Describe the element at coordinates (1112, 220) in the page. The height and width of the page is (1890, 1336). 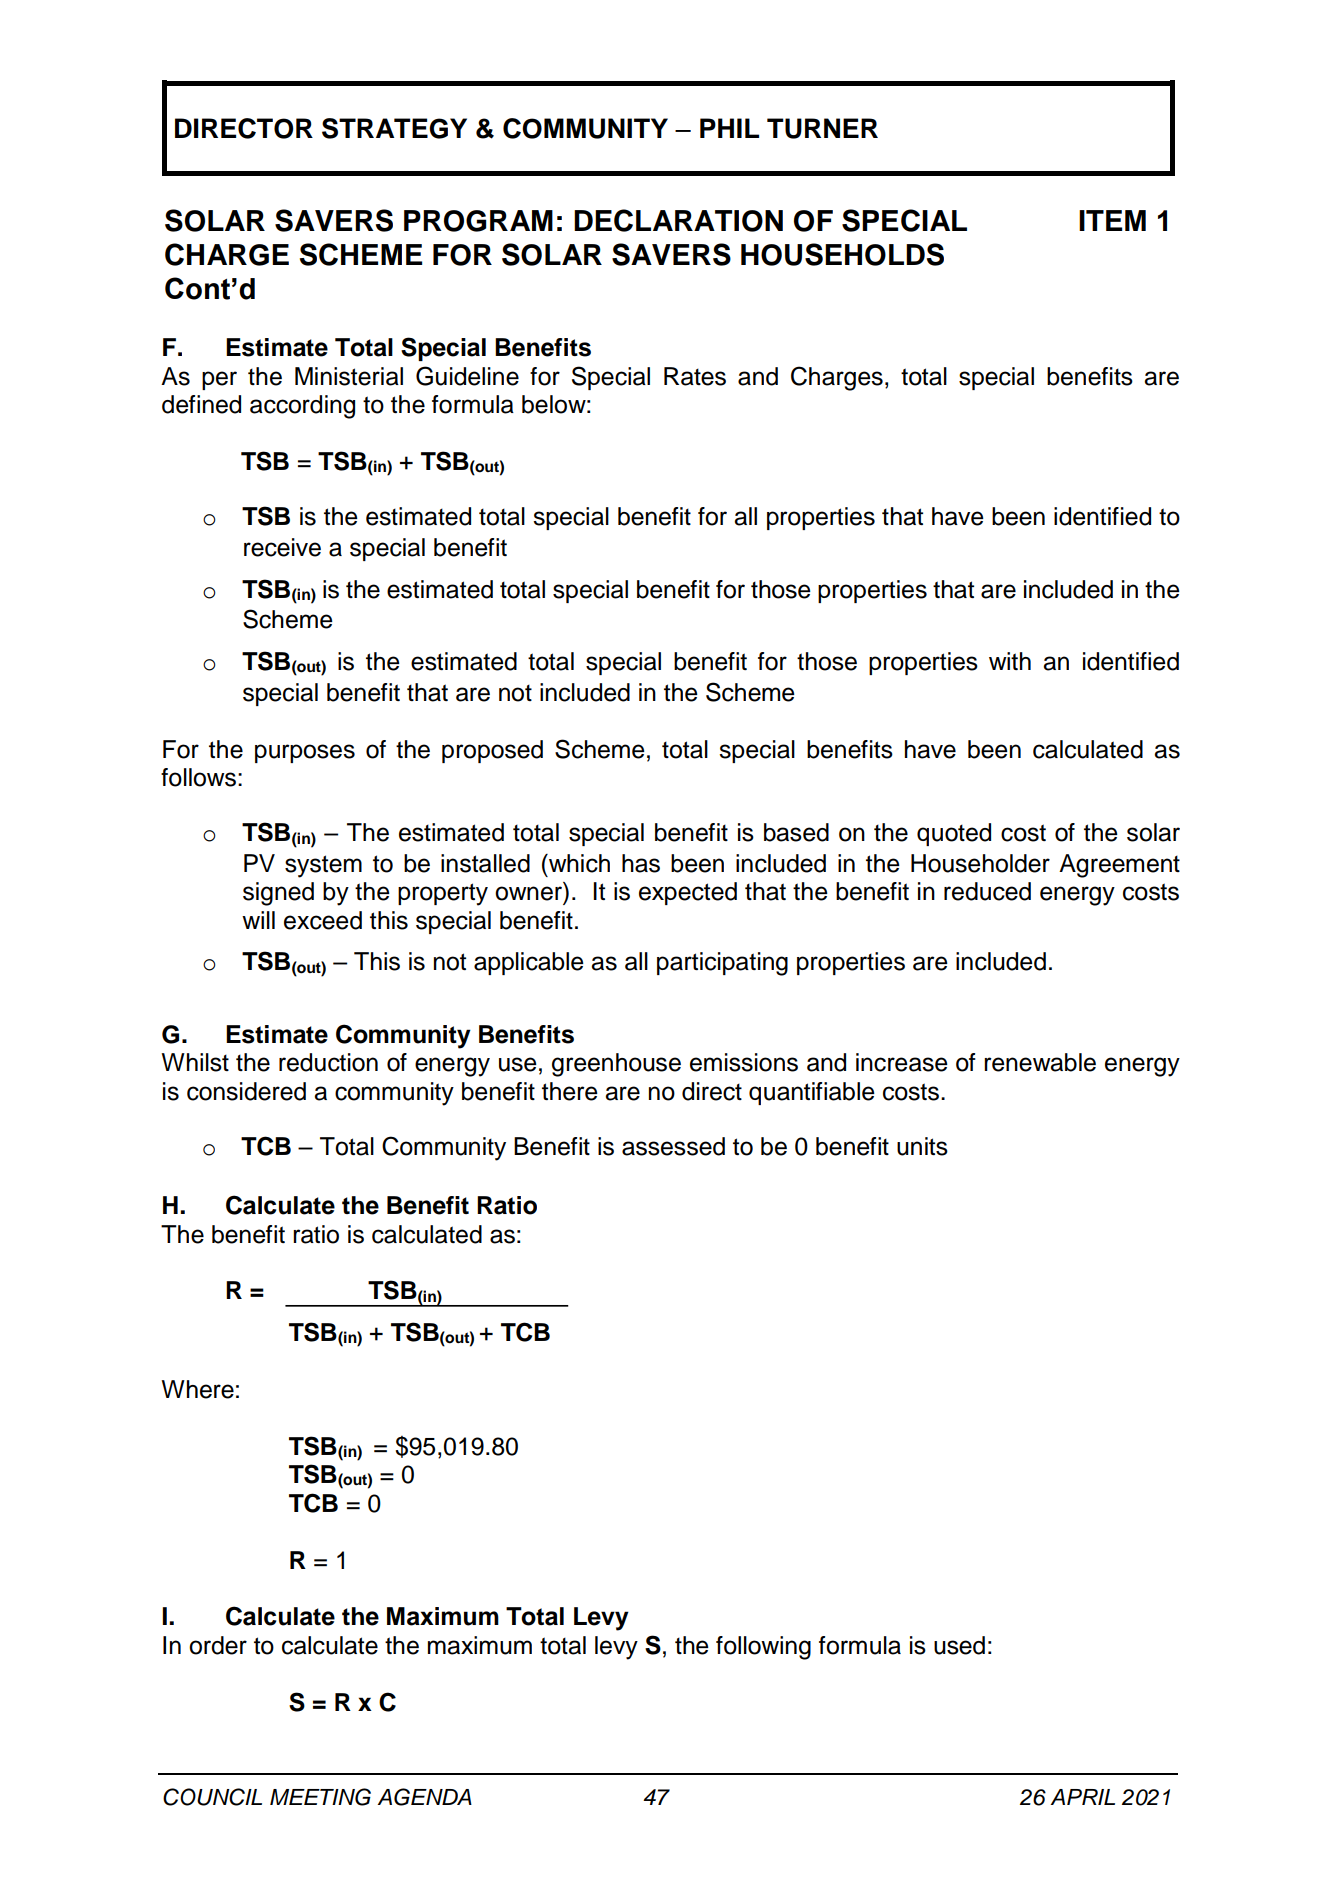
I see `ITEM` at that location.
